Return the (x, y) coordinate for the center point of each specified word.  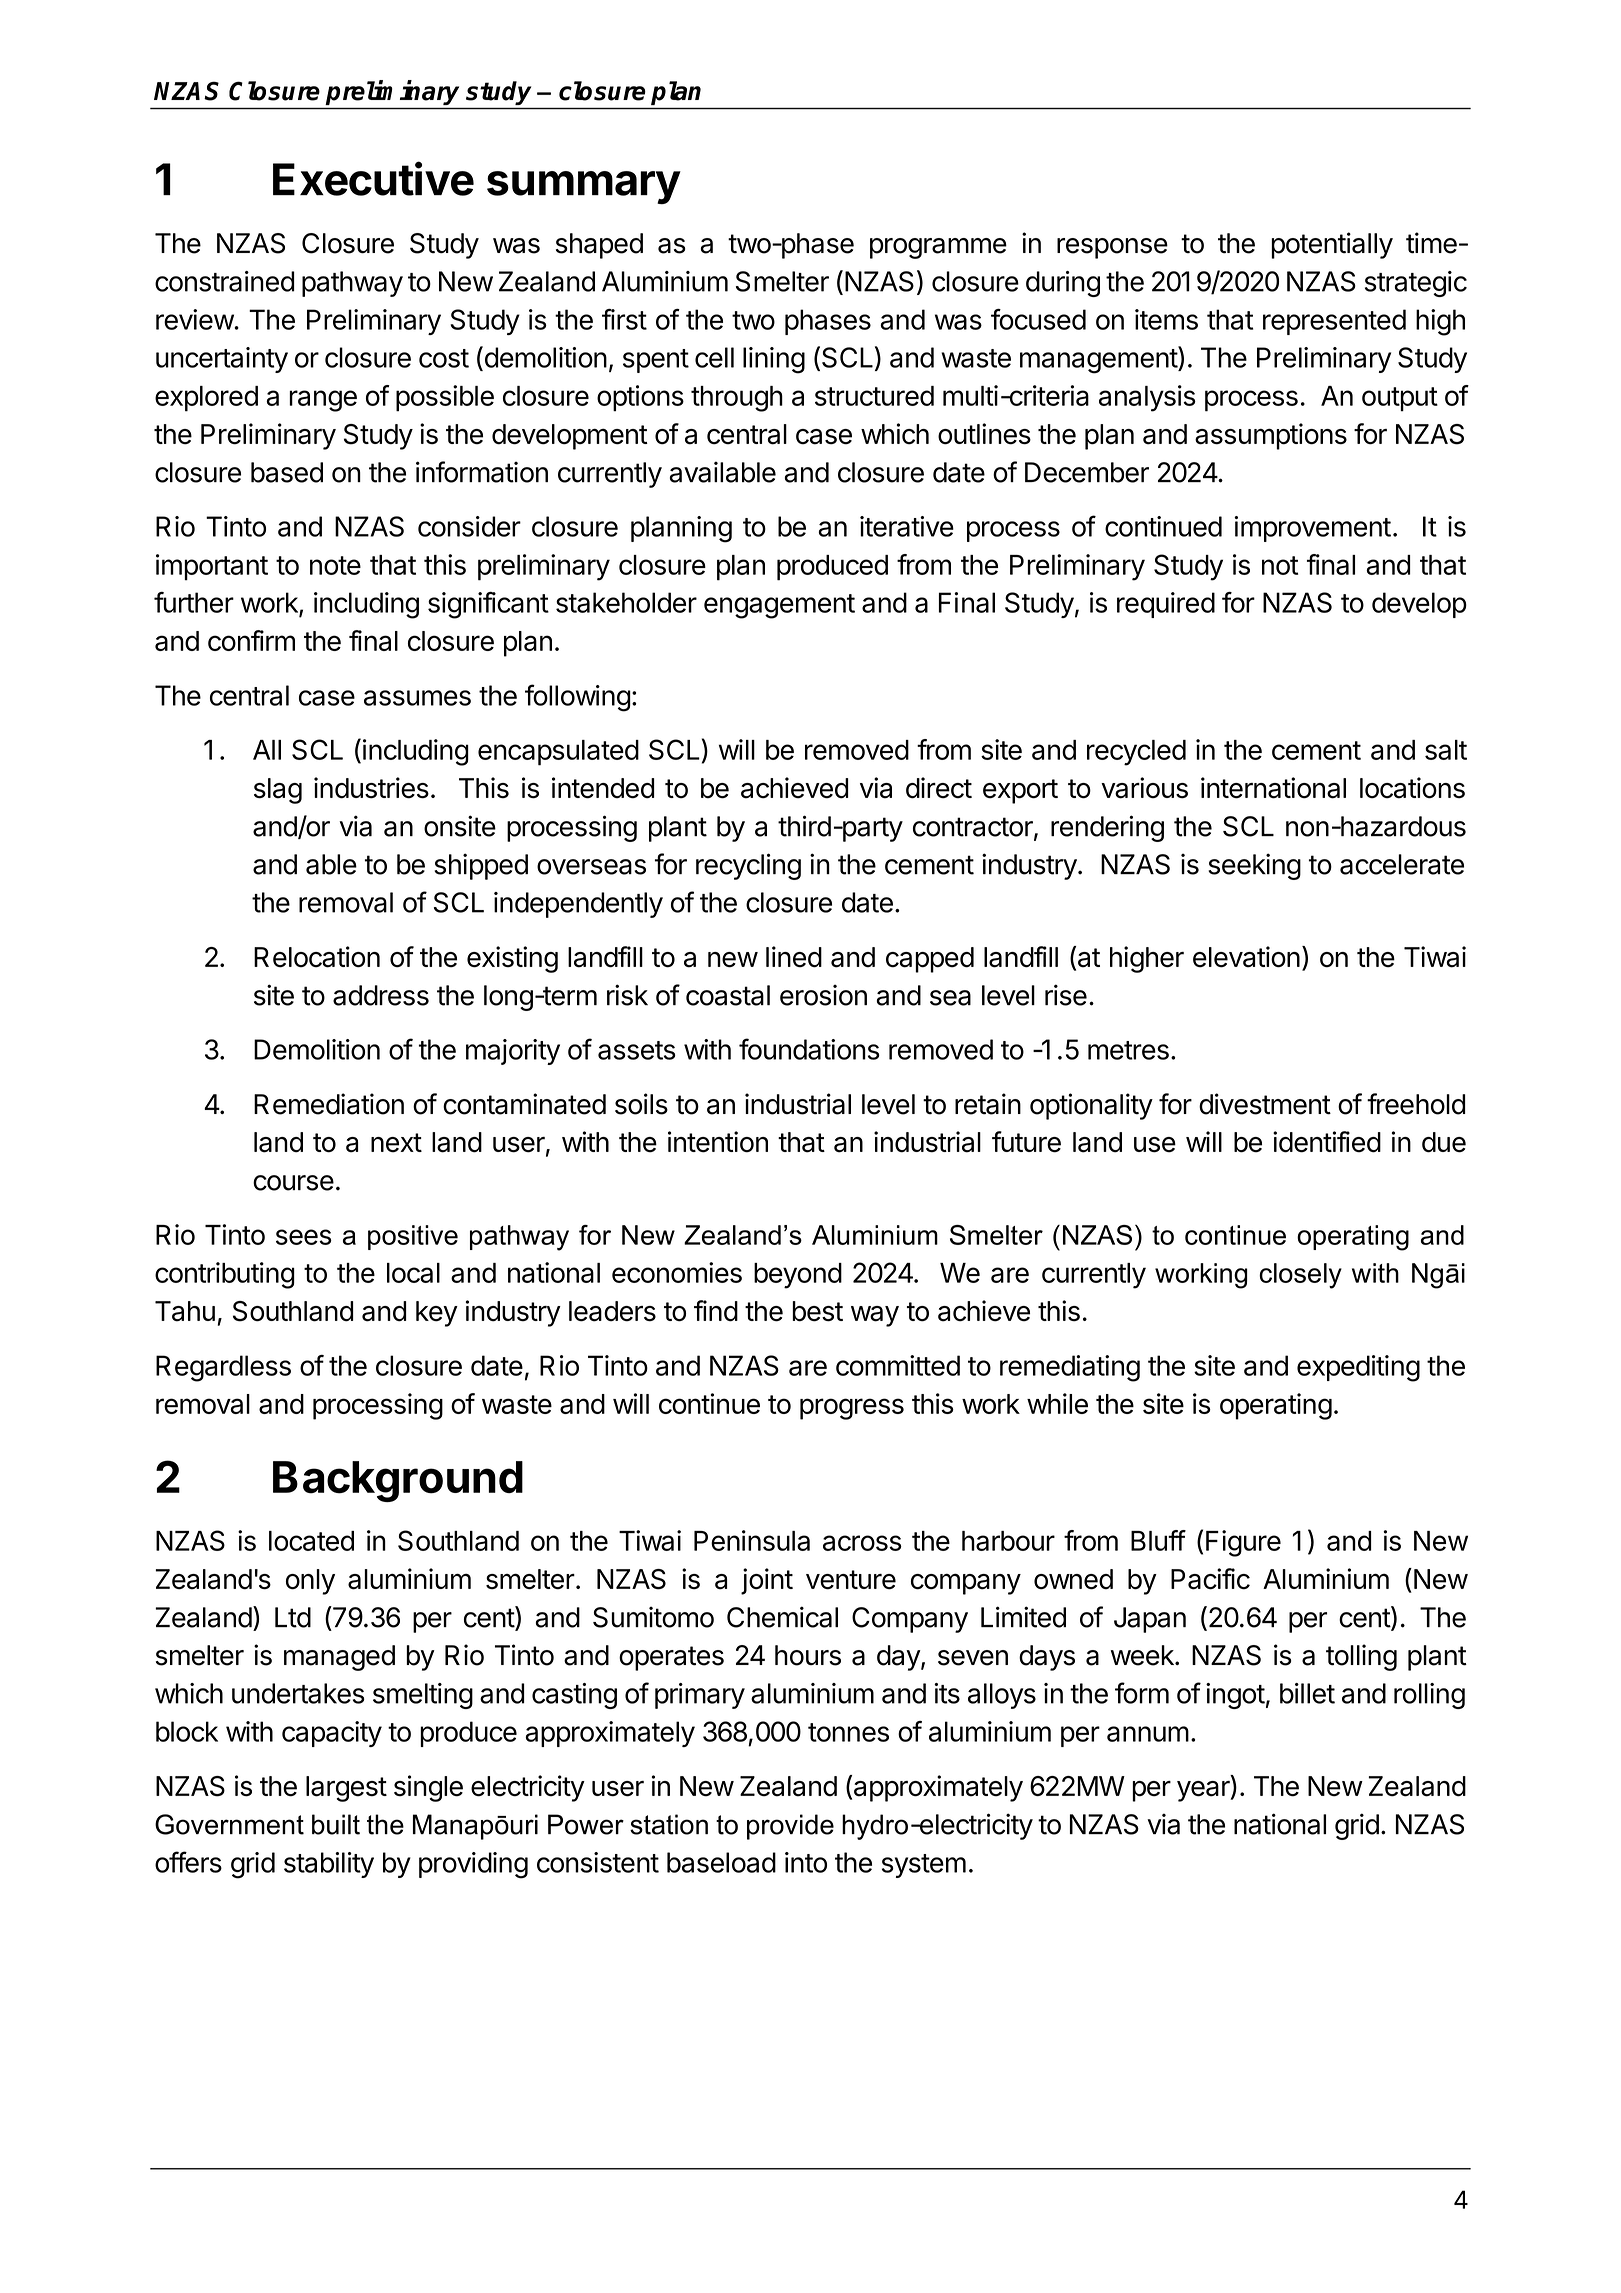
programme (938, 248)
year (1204, 1791)
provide (790, 1827)
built (336, 1824)
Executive (373, 178)
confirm (251, 640)
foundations (809, 1049)
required (1166, 605)
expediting (1358, 1368)
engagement (779, 606)
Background (398, 1481)
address (381, 995)
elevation (1246, 957)
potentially (1332, 245)
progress (852, 1409)
